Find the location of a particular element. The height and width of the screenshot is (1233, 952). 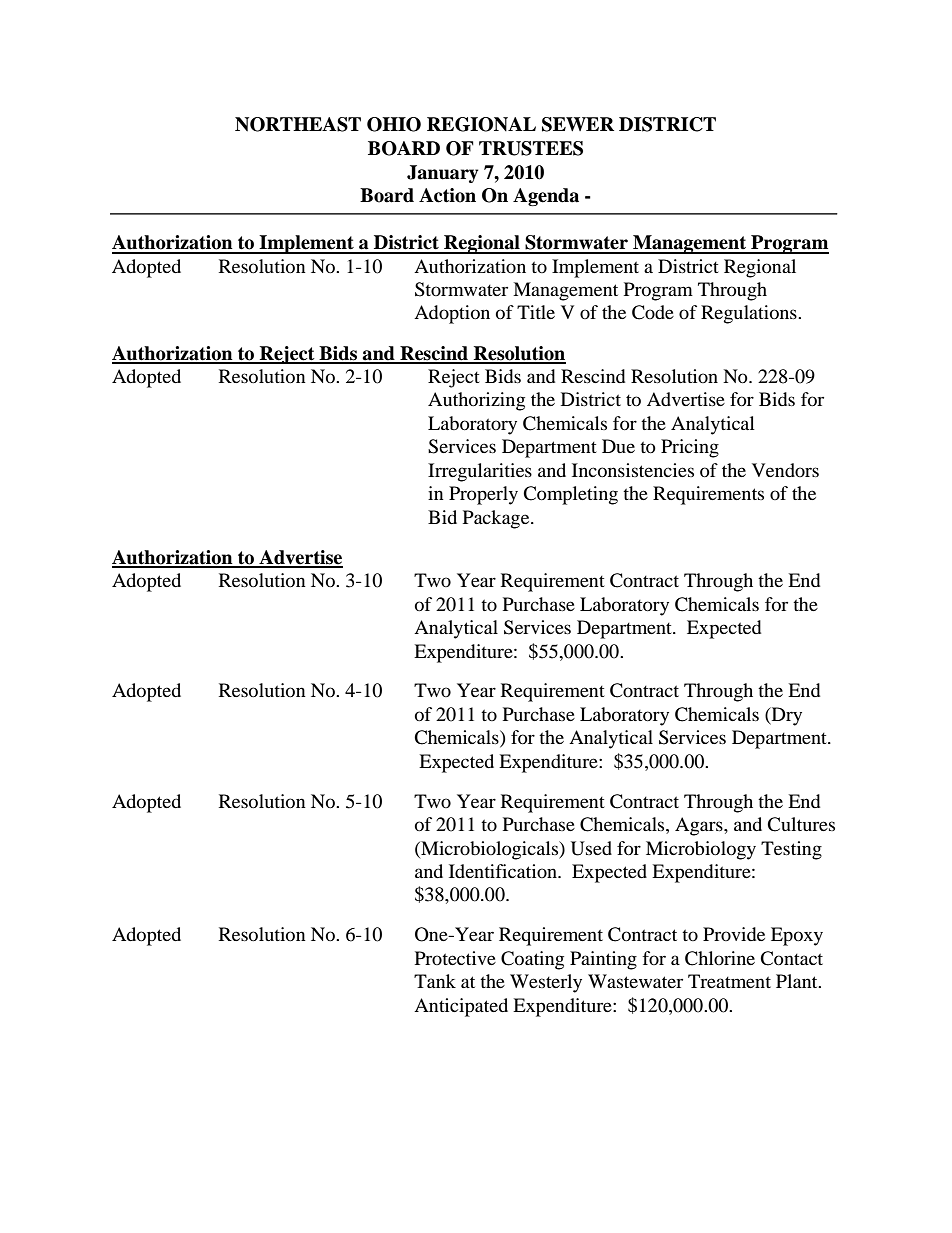

Used is located at coordinates (591, 848).
